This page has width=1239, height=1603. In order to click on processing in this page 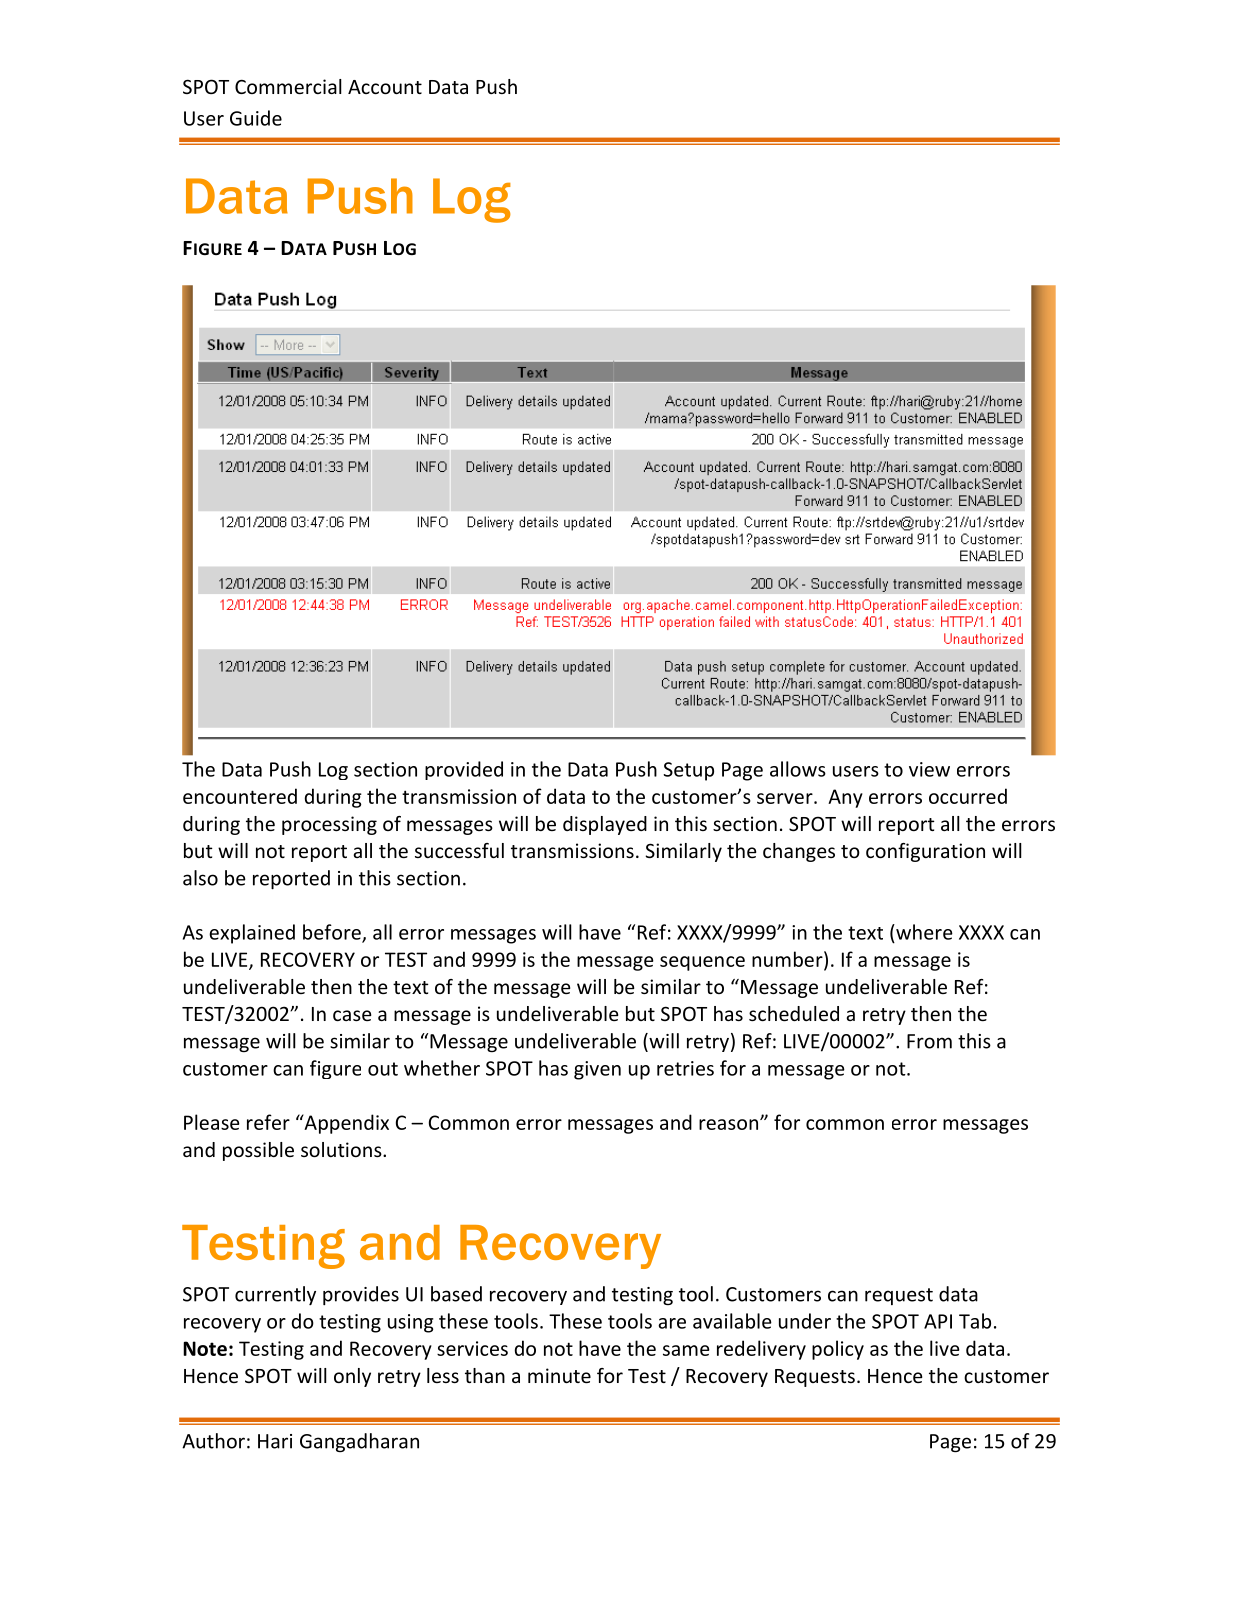, I will do `click(329, 825)`.
